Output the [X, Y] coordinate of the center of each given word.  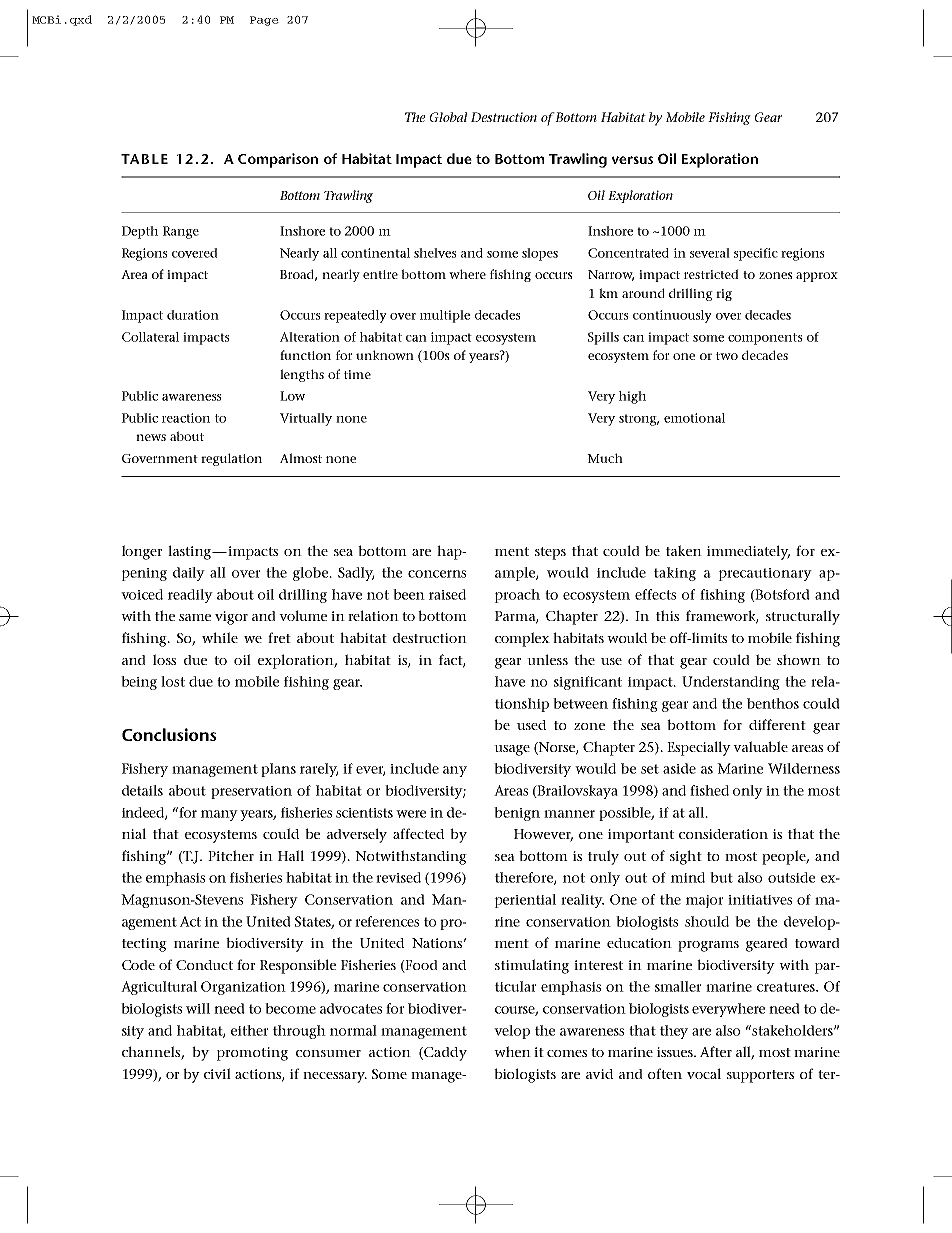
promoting [252, 1054]
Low [292, 396]
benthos [773, 703]
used [531, 725]
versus [632, 160]
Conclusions [169, 734]
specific [756, 254]
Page [264, 21]
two [727, 356]
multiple [445, 316]
